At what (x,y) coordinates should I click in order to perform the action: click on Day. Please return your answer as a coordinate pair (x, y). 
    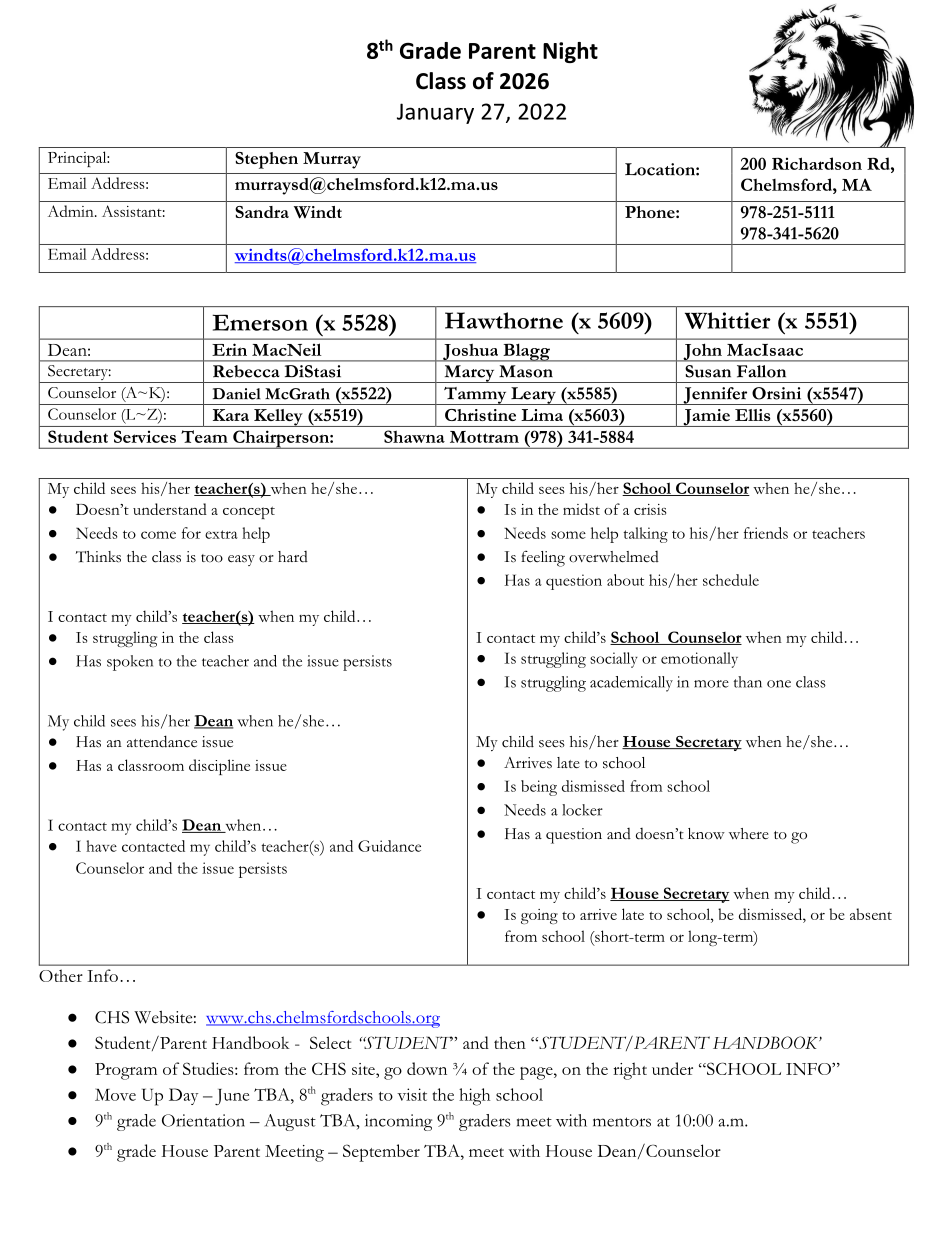
    Looking at the image, I should click on (183, 1096).
